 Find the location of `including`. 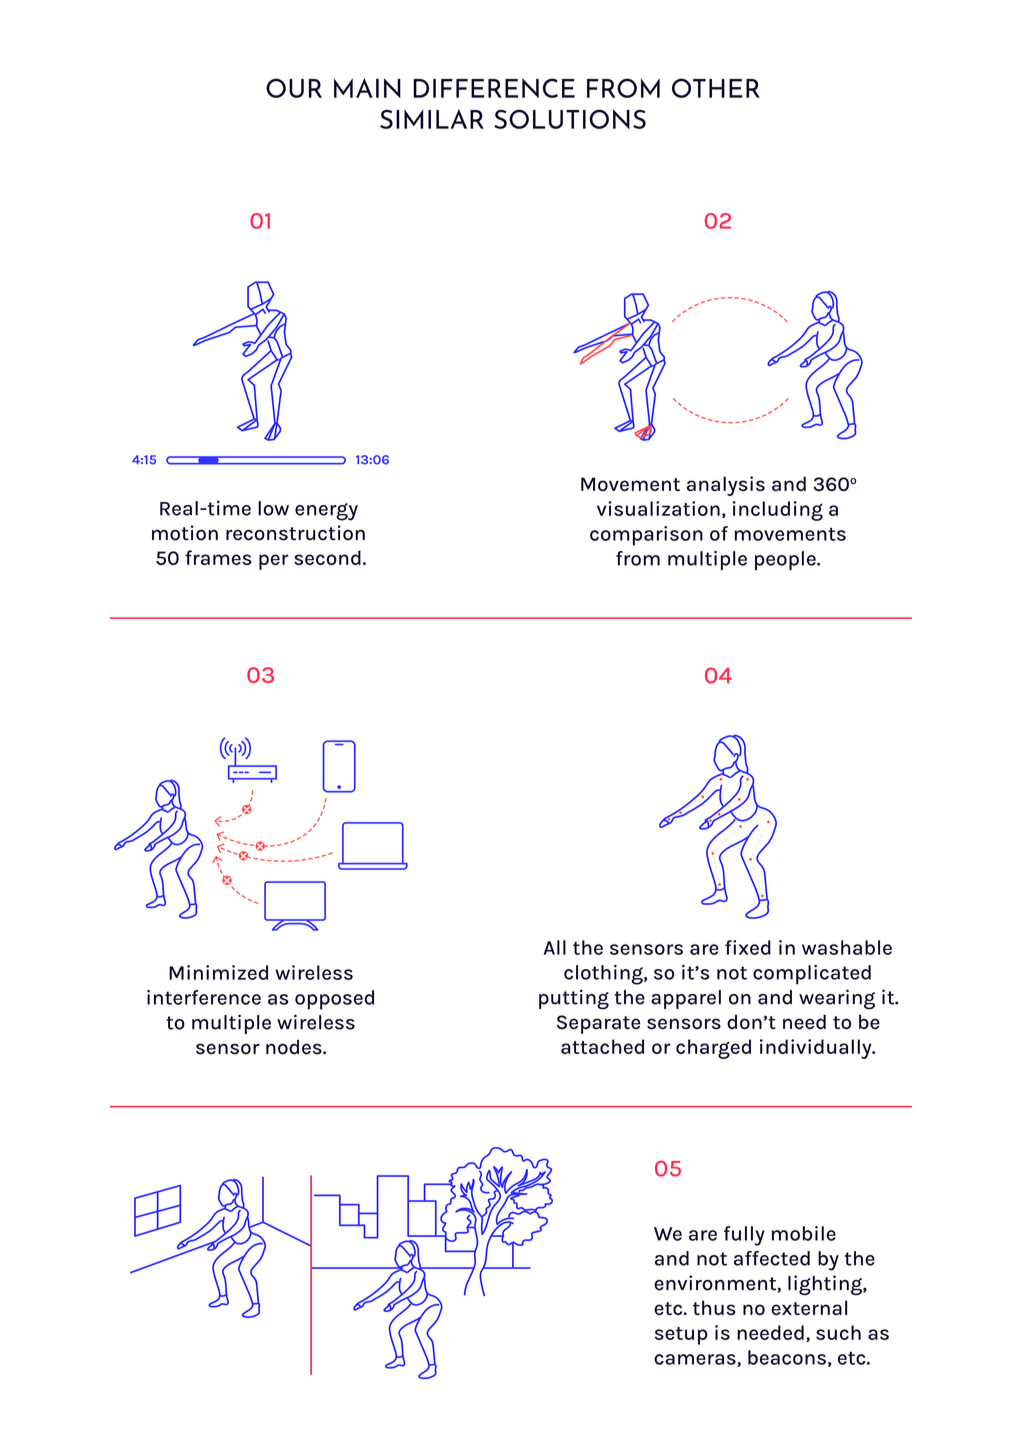

including is located at coordinates (778, 511).
